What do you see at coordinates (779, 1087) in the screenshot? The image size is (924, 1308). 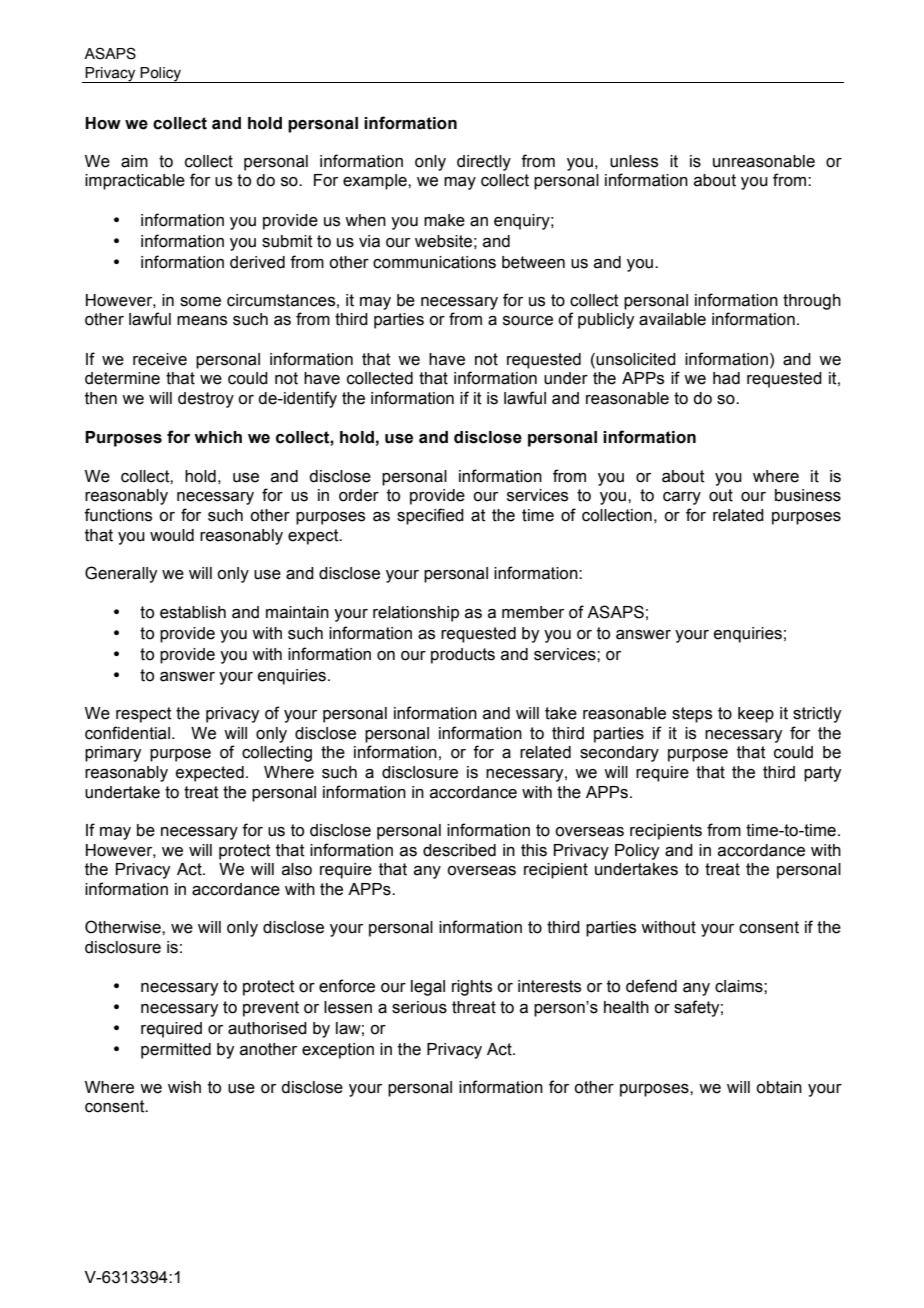 I see `obtain` at bounding box center [779, 1087].
